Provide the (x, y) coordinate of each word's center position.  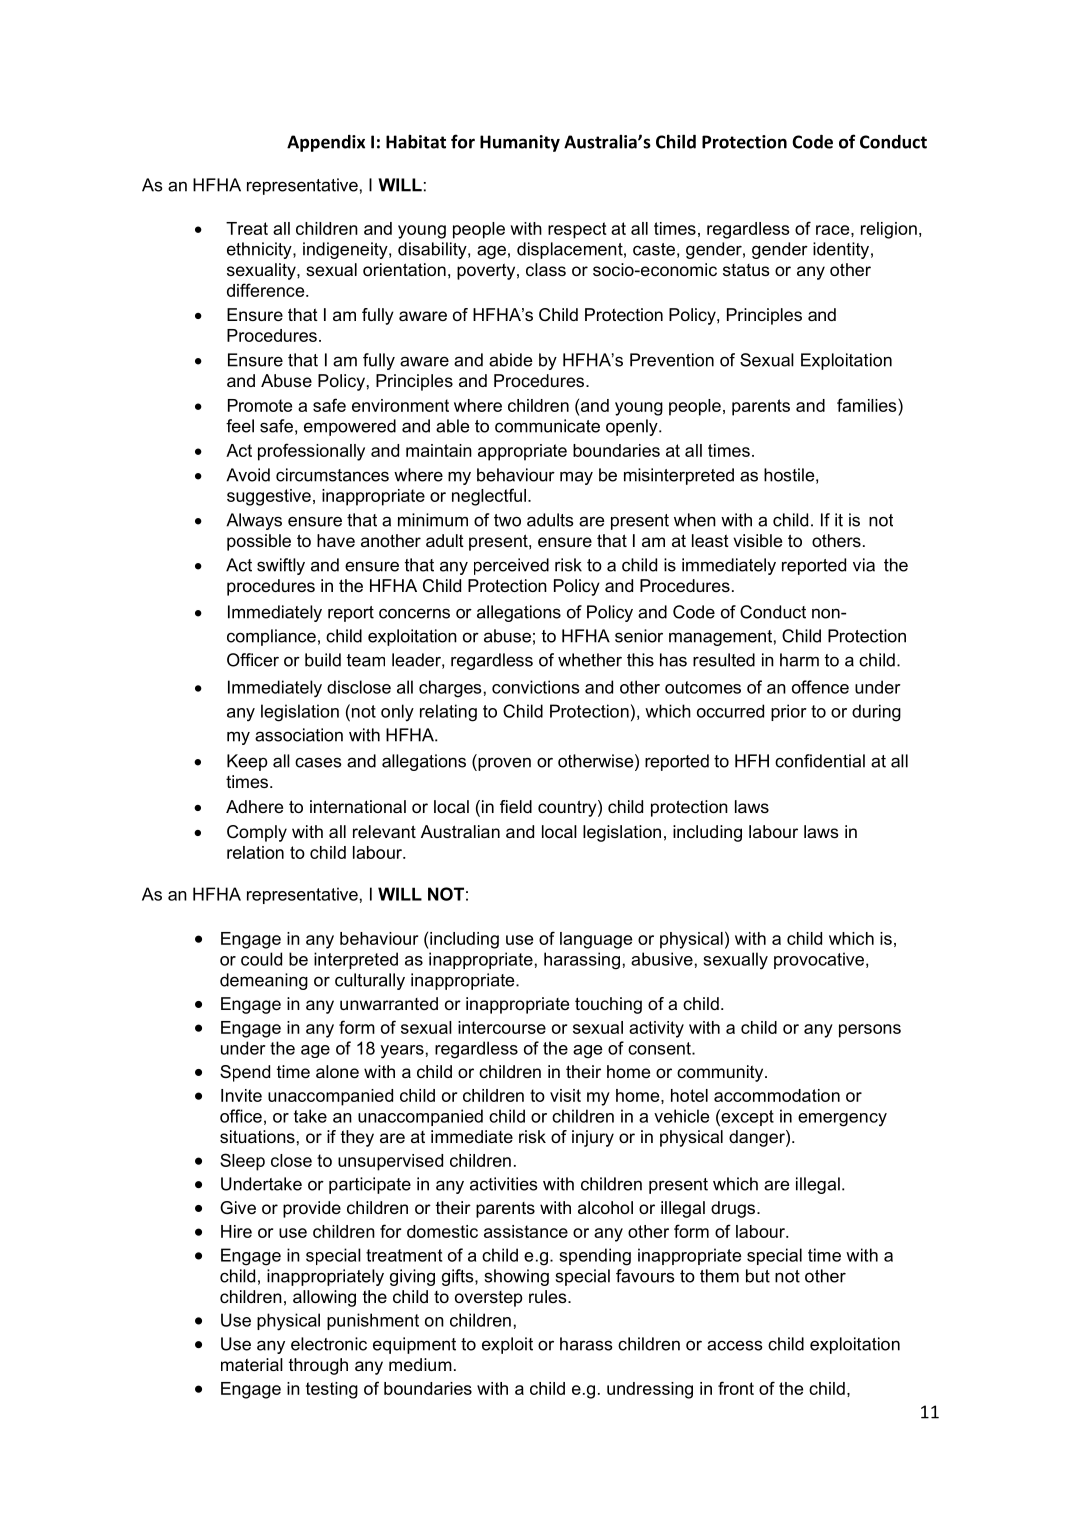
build (323, 660)
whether (590, 660)
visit (565, 1095)
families (868, 405)
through (318, 1366)
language (596, 940)
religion (889, 230)
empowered (350, 427)
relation (255, 852)
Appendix (326, 143)
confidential (820, 761)
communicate (547, 426)
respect (577, 230)
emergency (842, 1120)
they (357, 1138)
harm (799, 660)
